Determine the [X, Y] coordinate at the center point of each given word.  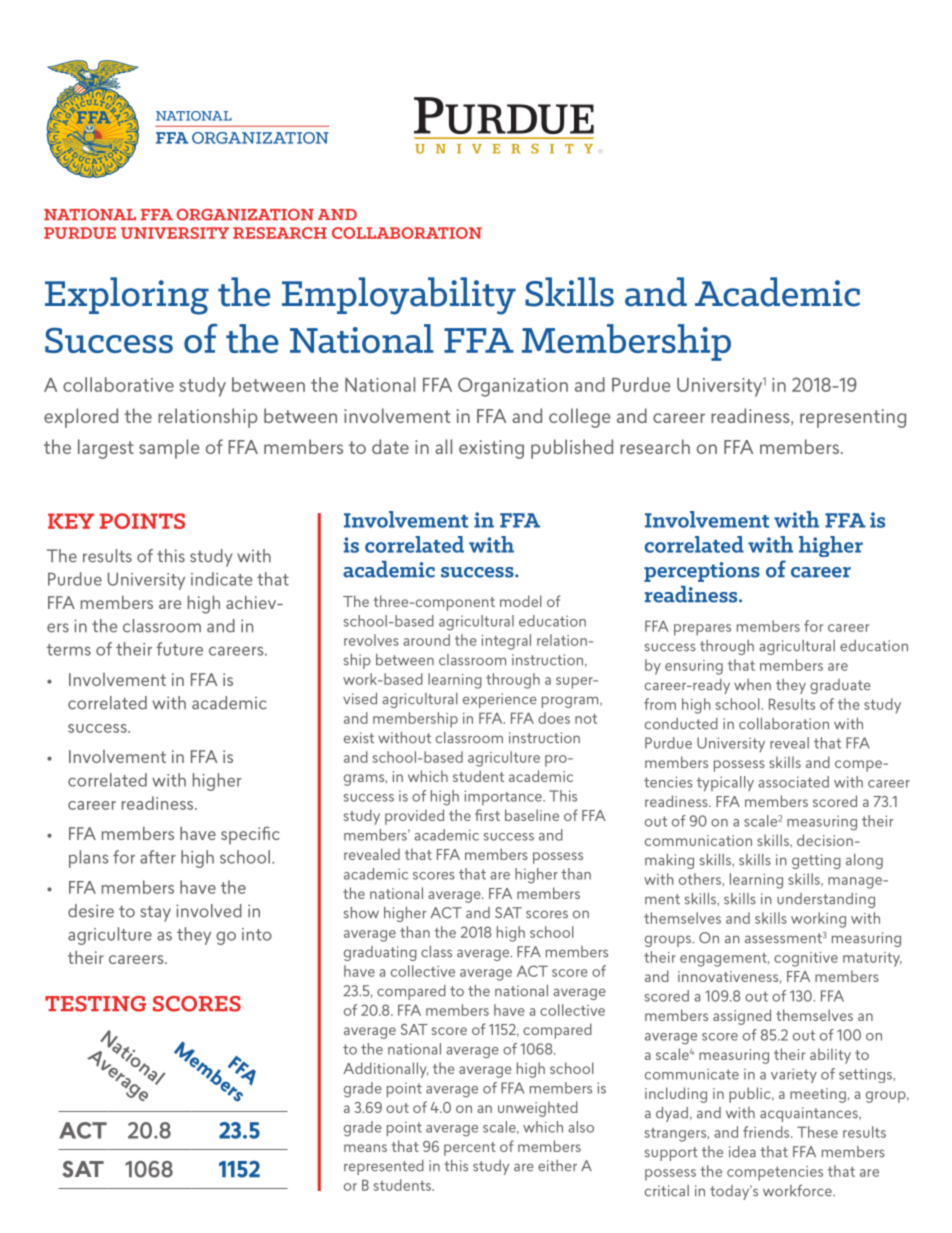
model [521, 601]
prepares [702, 630]
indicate [221, 579]
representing [853, 418]
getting [816, 861]
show [361, 913]
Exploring [127, 296]
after [158, 857]
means [365, 1148]
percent [470, 1149]
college [579, 418]
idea [742, 1152]
